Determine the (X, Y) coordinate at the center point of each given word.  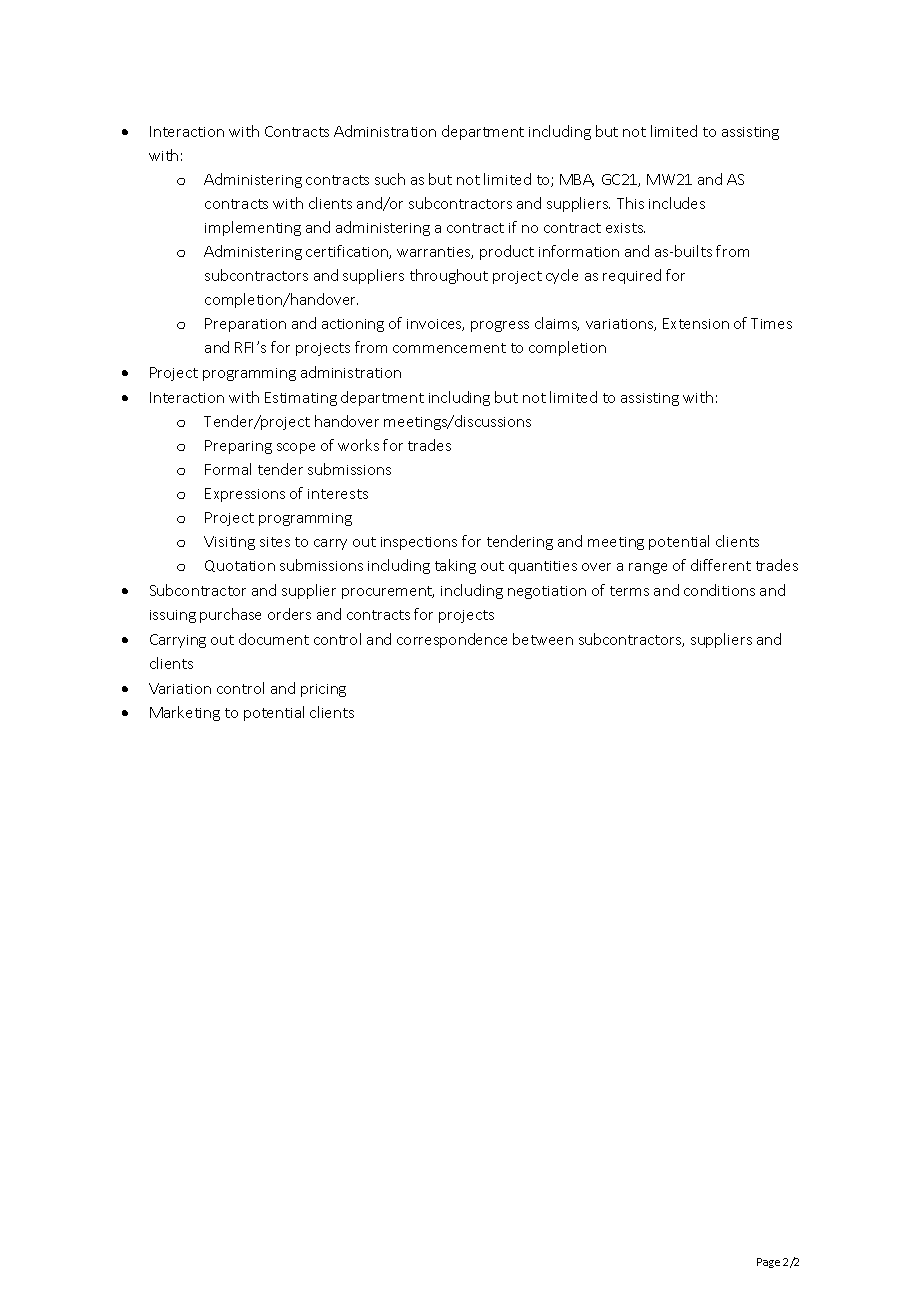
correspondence (452, 640)
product (507, 252)
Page (768, 1263)
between (543, 639)
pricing (323, 690)
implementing (253, 228)
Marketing (185, 713)
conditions (719, 590)
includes (677, 203)
